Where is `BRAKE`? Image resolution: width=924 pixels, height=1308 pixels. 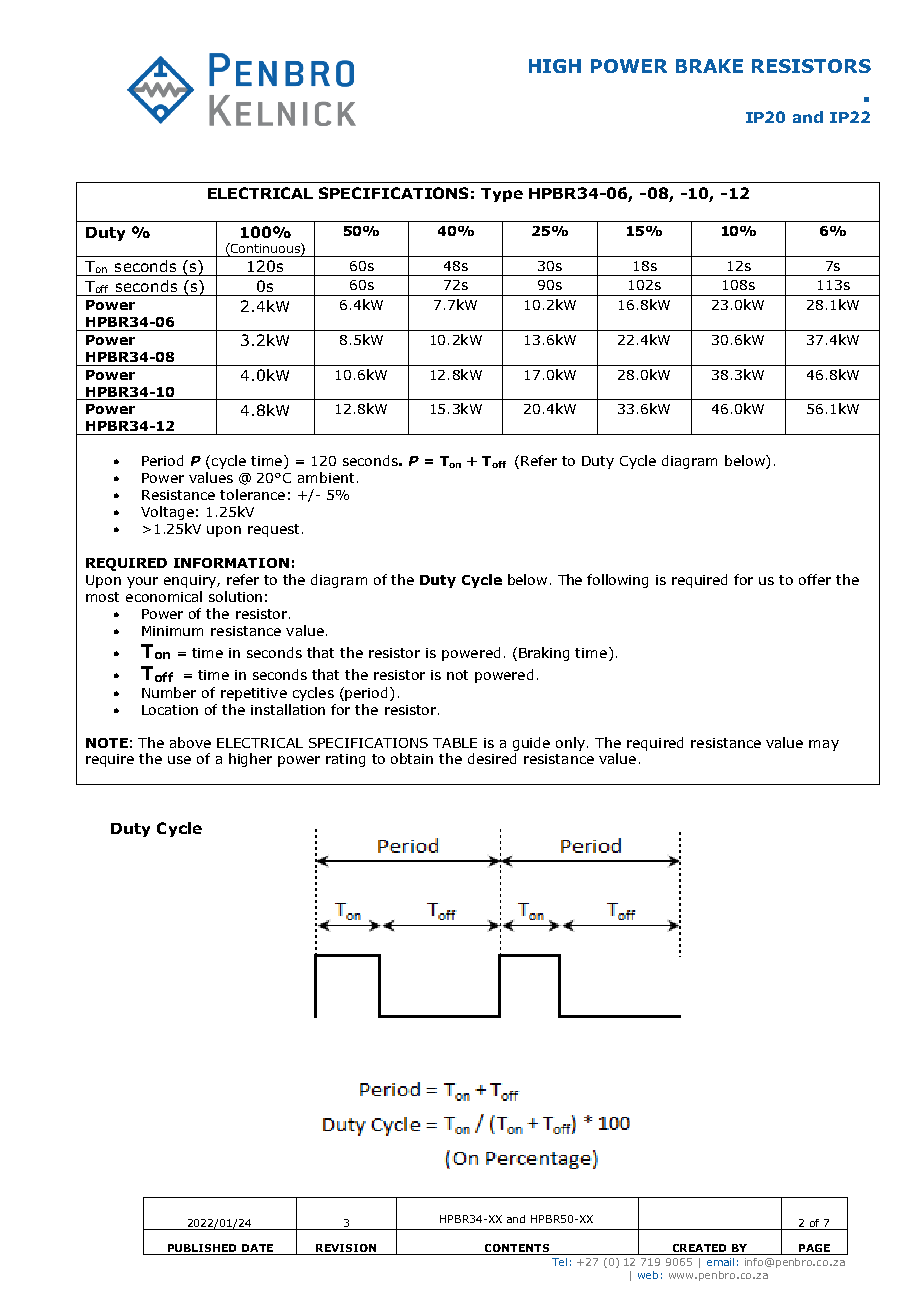 BRAKE is located at coordinates (709, 66).
